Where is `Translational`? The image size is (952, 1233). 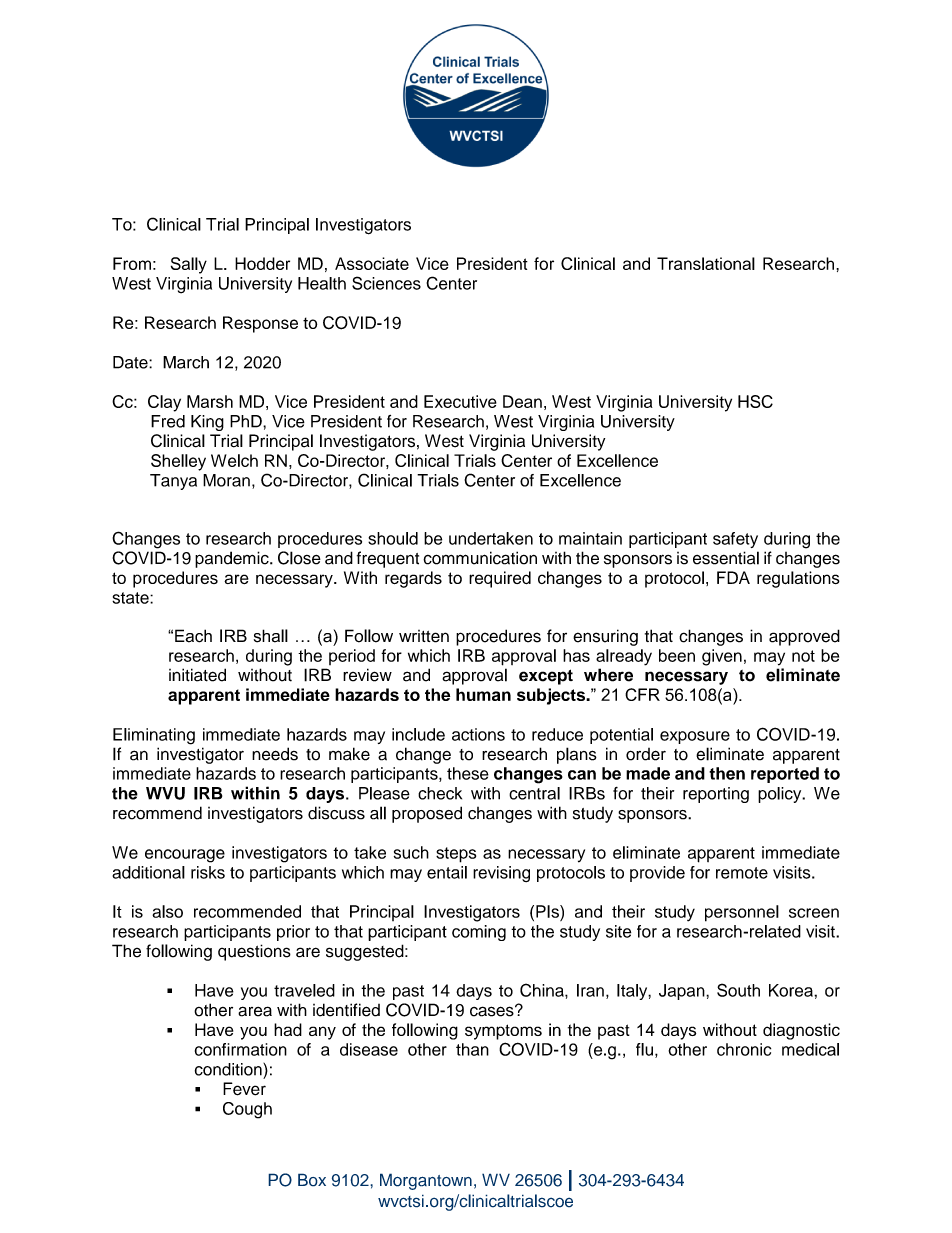
Translational is located at coordinates (706, 263).
